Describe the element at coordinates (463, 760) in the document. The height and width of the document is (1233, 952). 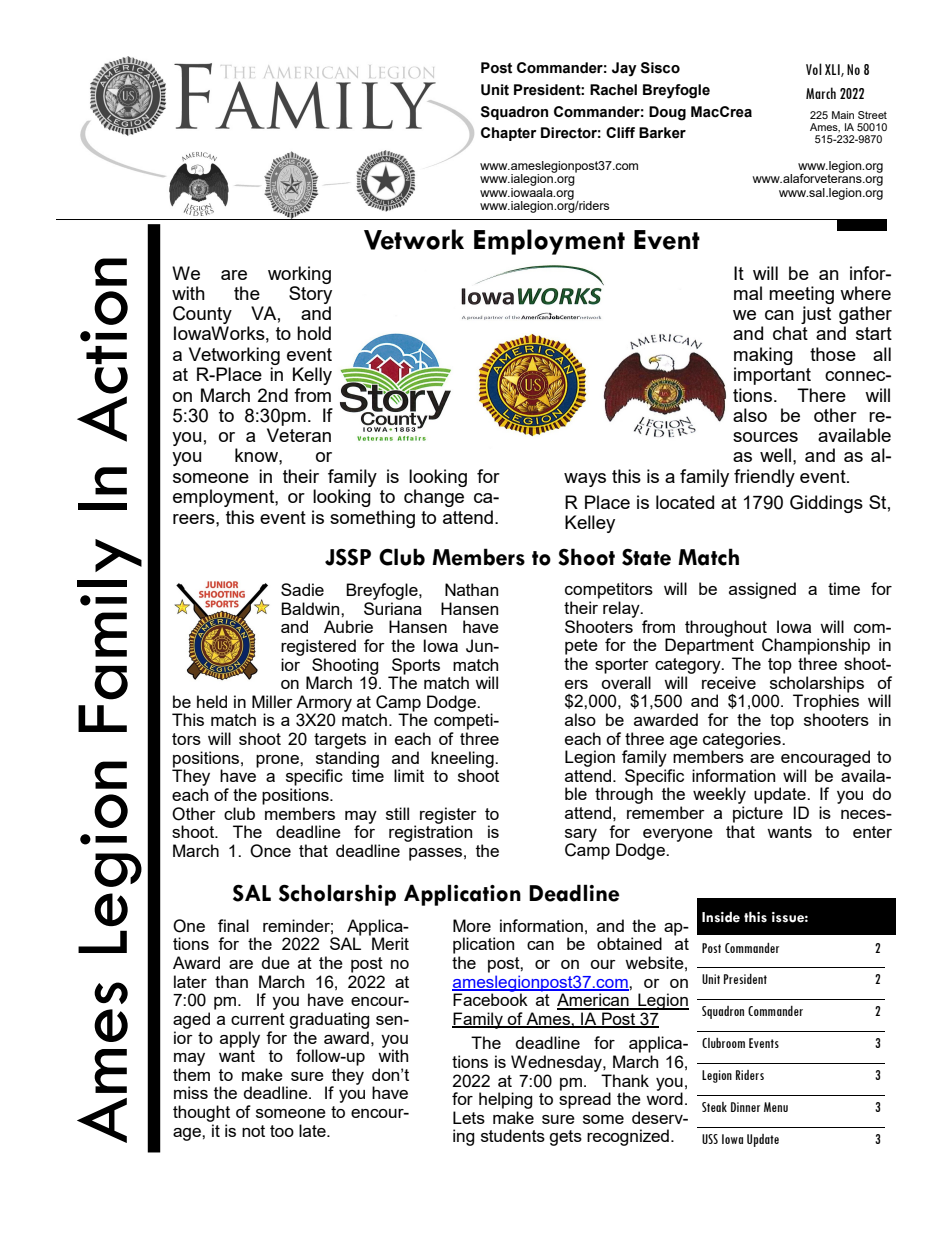
I see `kneeling` at that location.
